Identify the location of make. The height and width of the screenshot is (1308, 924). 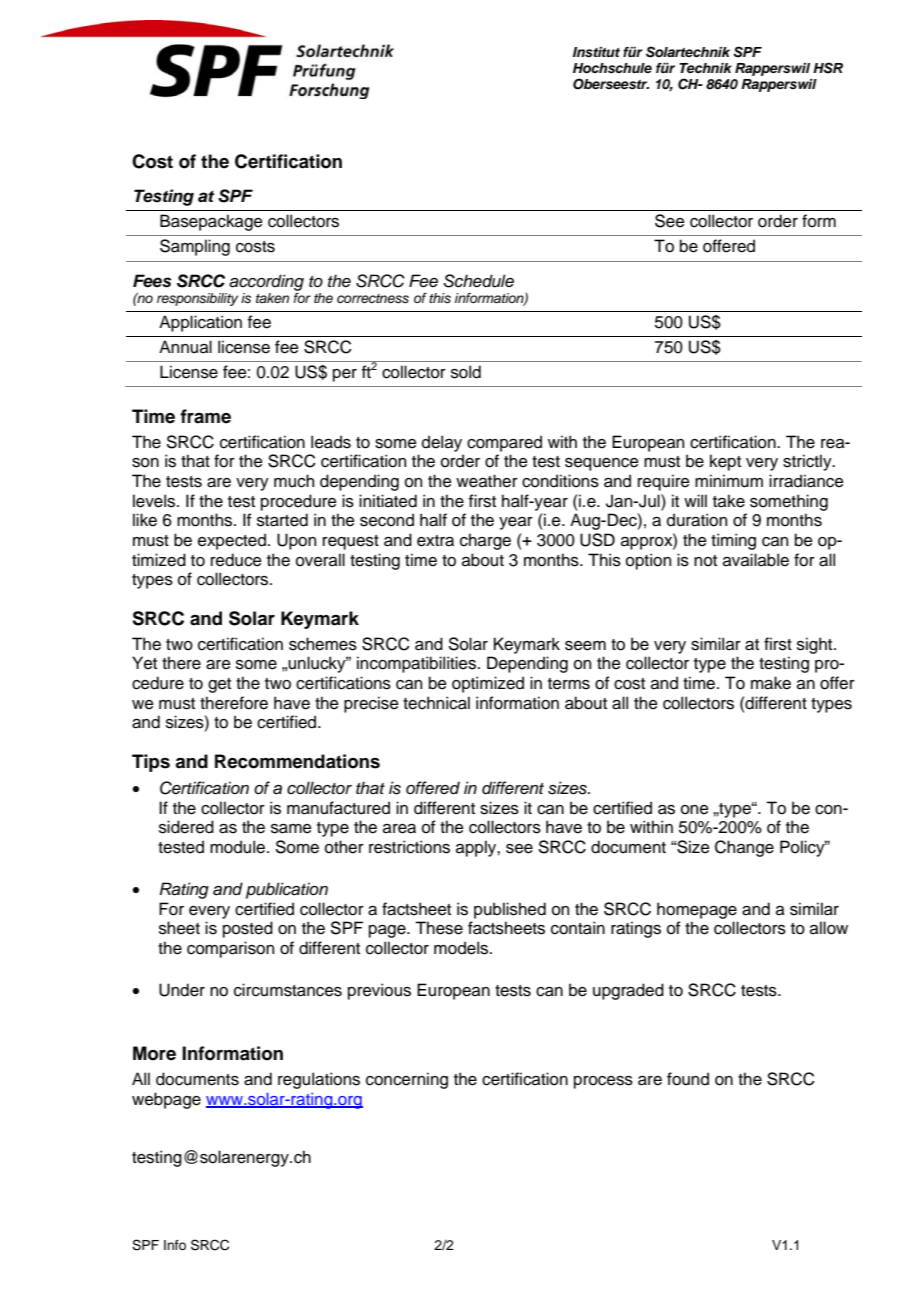
(771, 683).
